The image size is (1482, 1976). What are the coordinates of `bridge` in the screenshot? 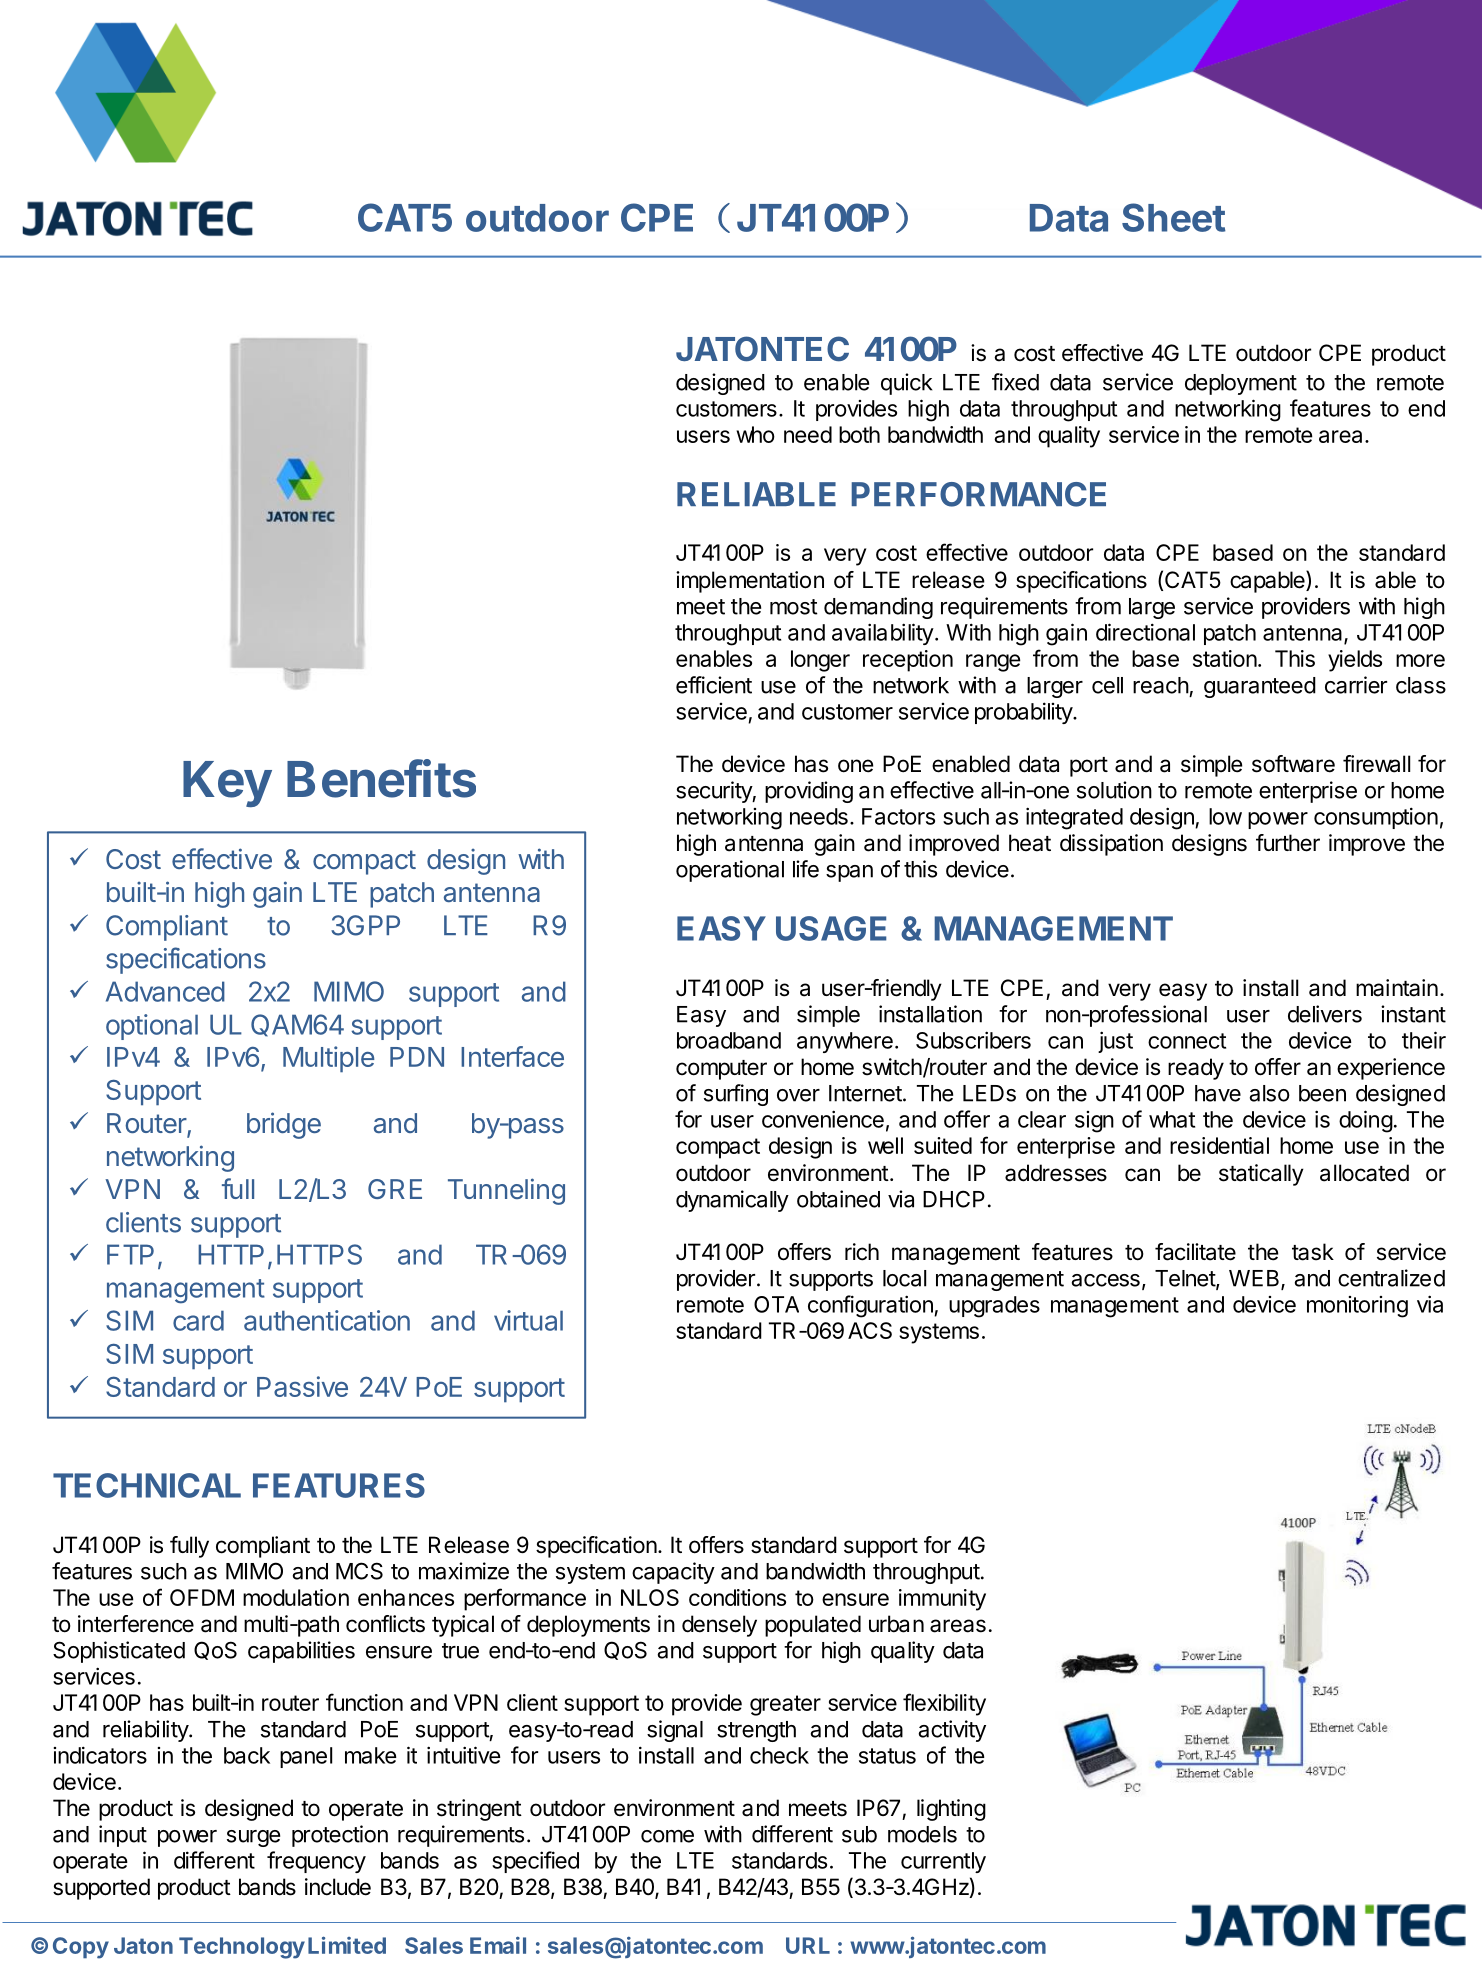 It's located at (284, 1125).
